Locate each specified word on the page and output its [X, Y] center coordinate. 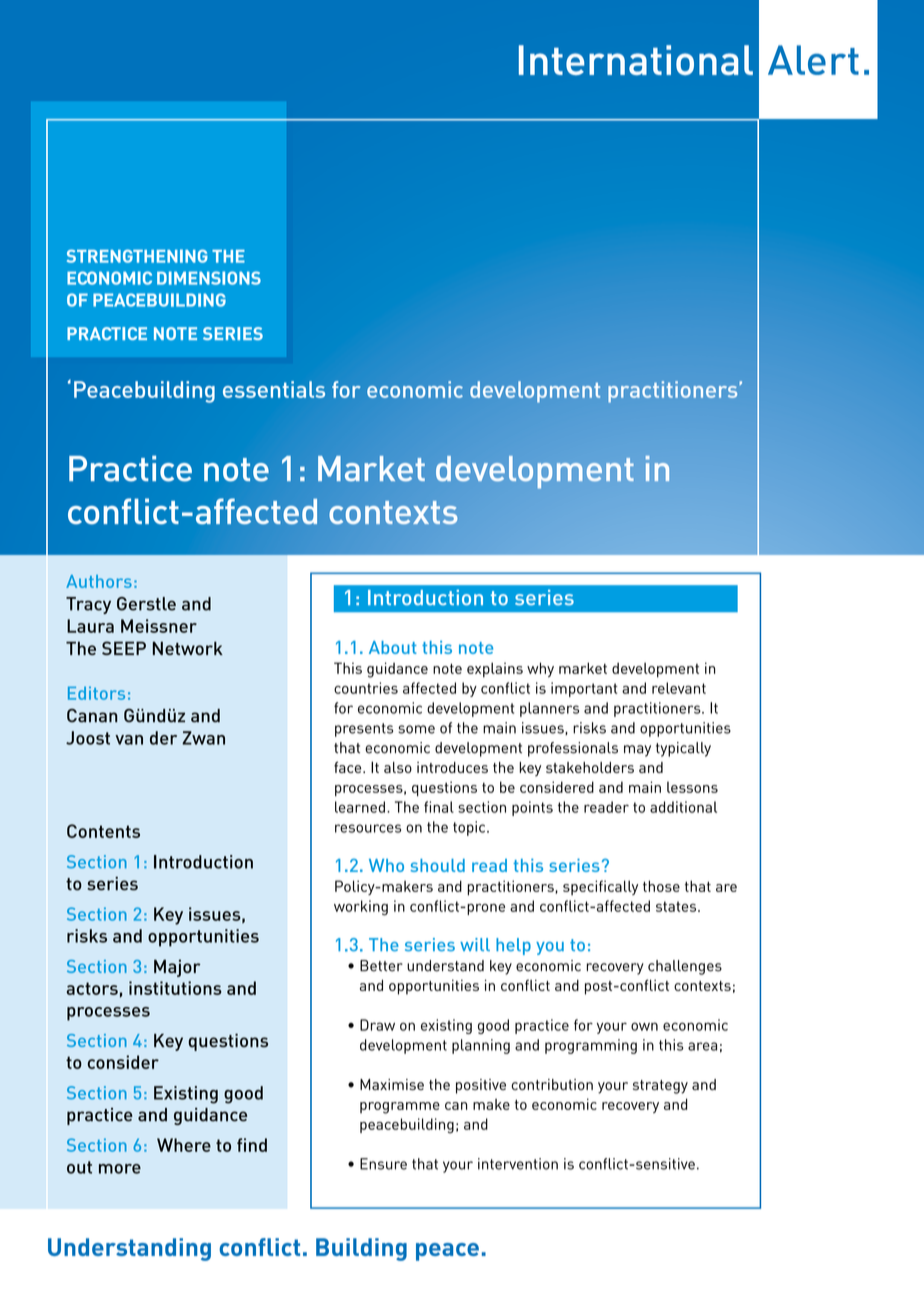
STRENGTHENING [137, 256]
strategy [660, 1087]
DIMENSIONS [209, 278]
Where [184, 1145]
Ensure [383, 1164]
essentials [274, 389]
